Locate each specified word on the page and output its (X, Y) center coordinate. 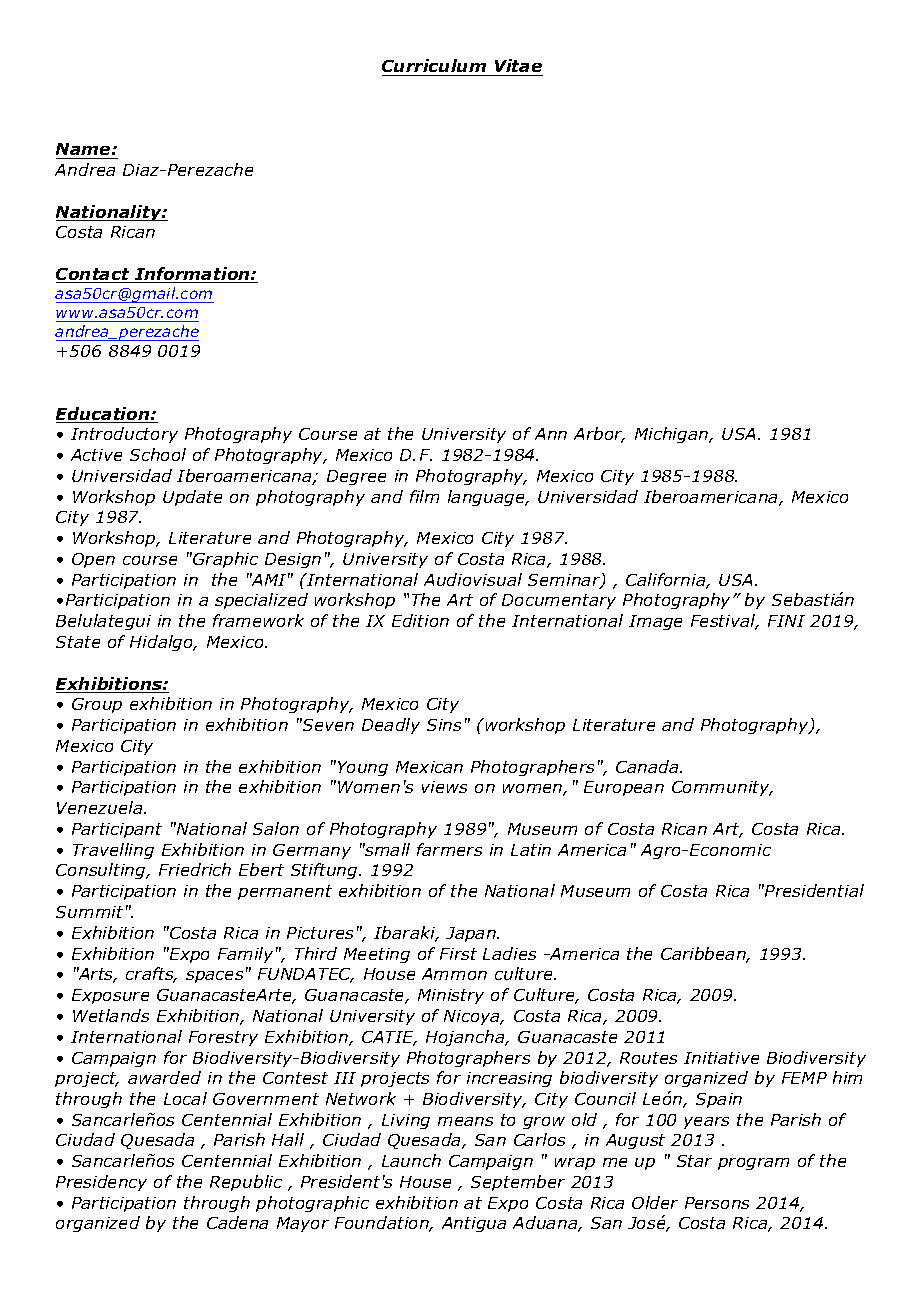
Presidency (101, 1183)
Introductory (124, 435)
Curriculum (434, 65)
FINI (786, 621)
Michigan (673, 435)
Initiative (721, 1058)
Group (97, 705)
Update (192, 498)
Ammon (454, 974)
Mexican (429, 767)
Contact (94, 275)
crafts (151, 975)
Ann (551, 434)
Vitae (518, 65)
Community (722, 788)
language (487, 498)
